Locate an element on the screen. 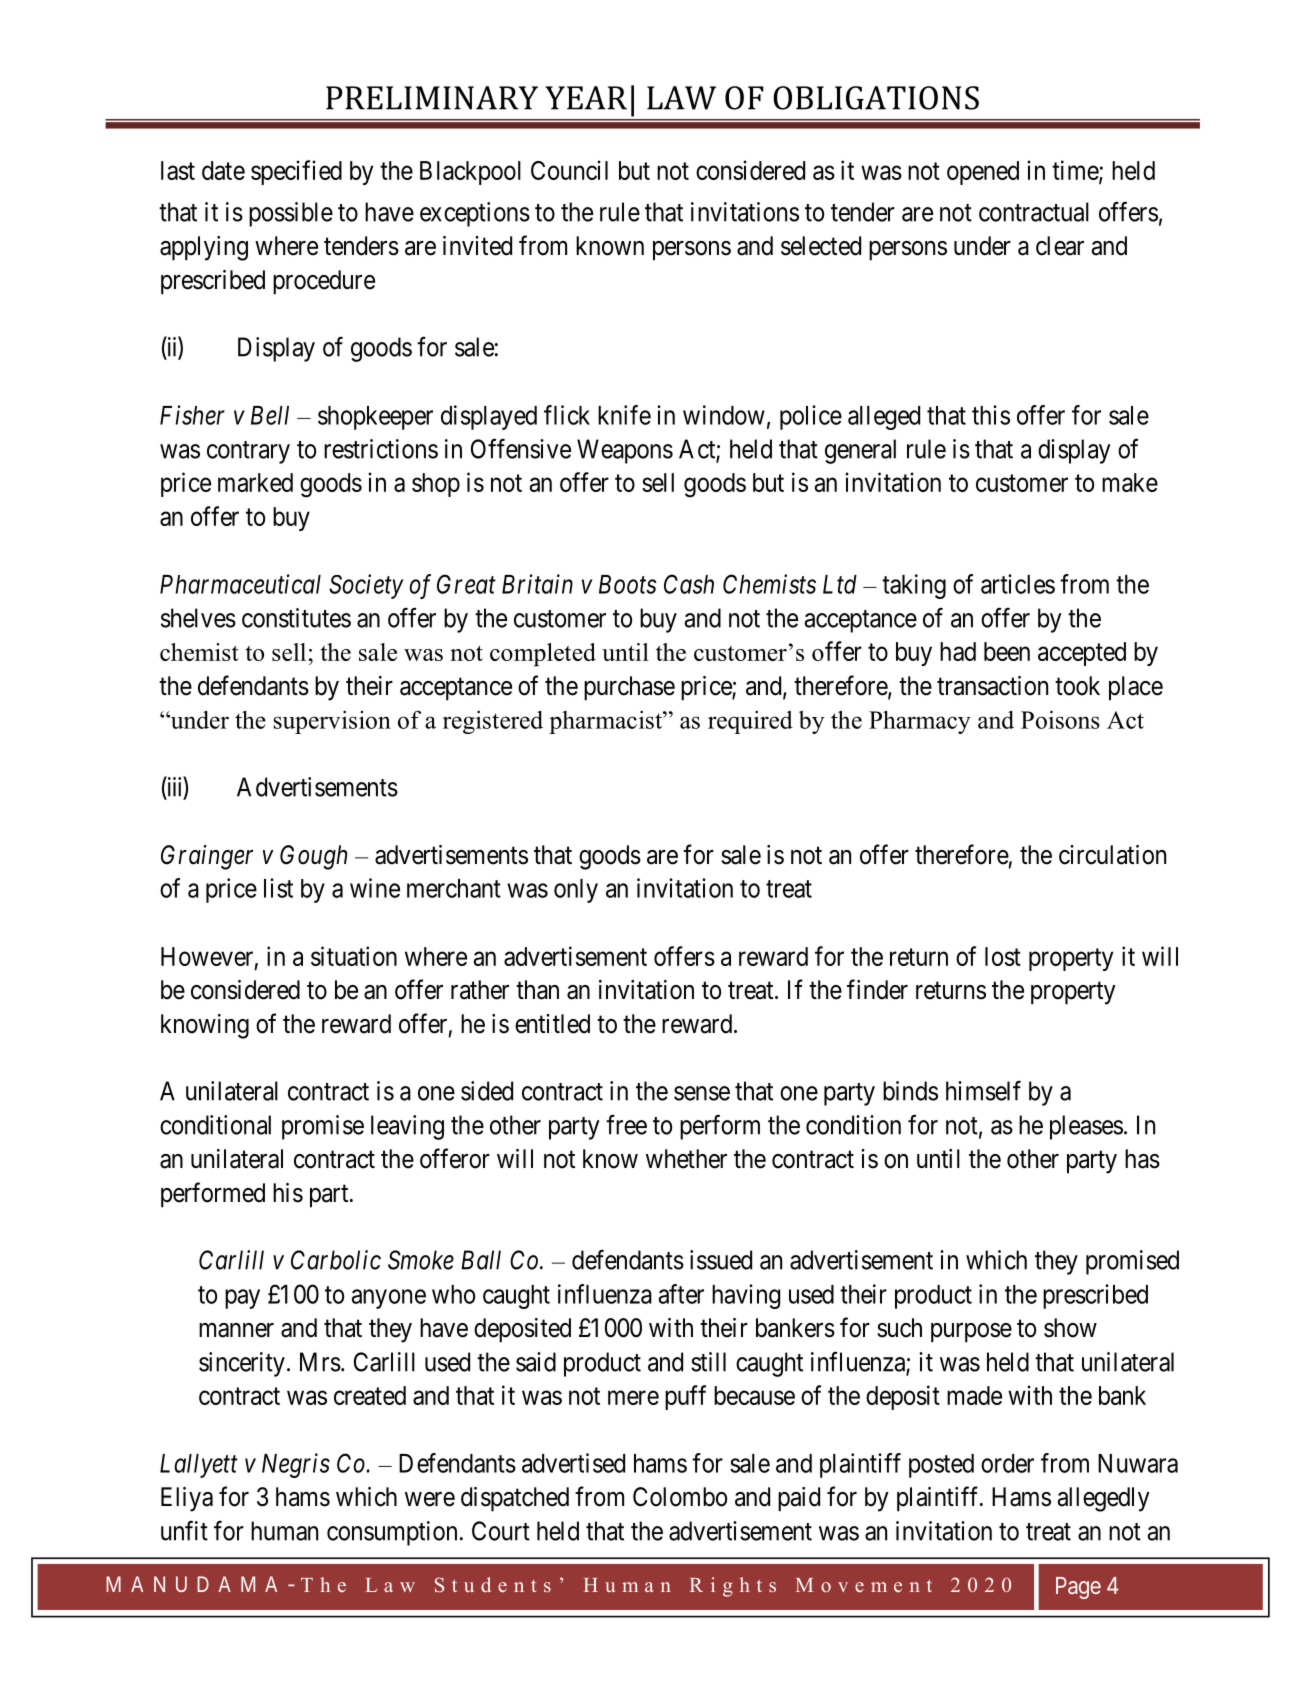 Image resolution: width=1305 pixels, height=1689 pixels. consumption is located at coordinates (392, 1533).
